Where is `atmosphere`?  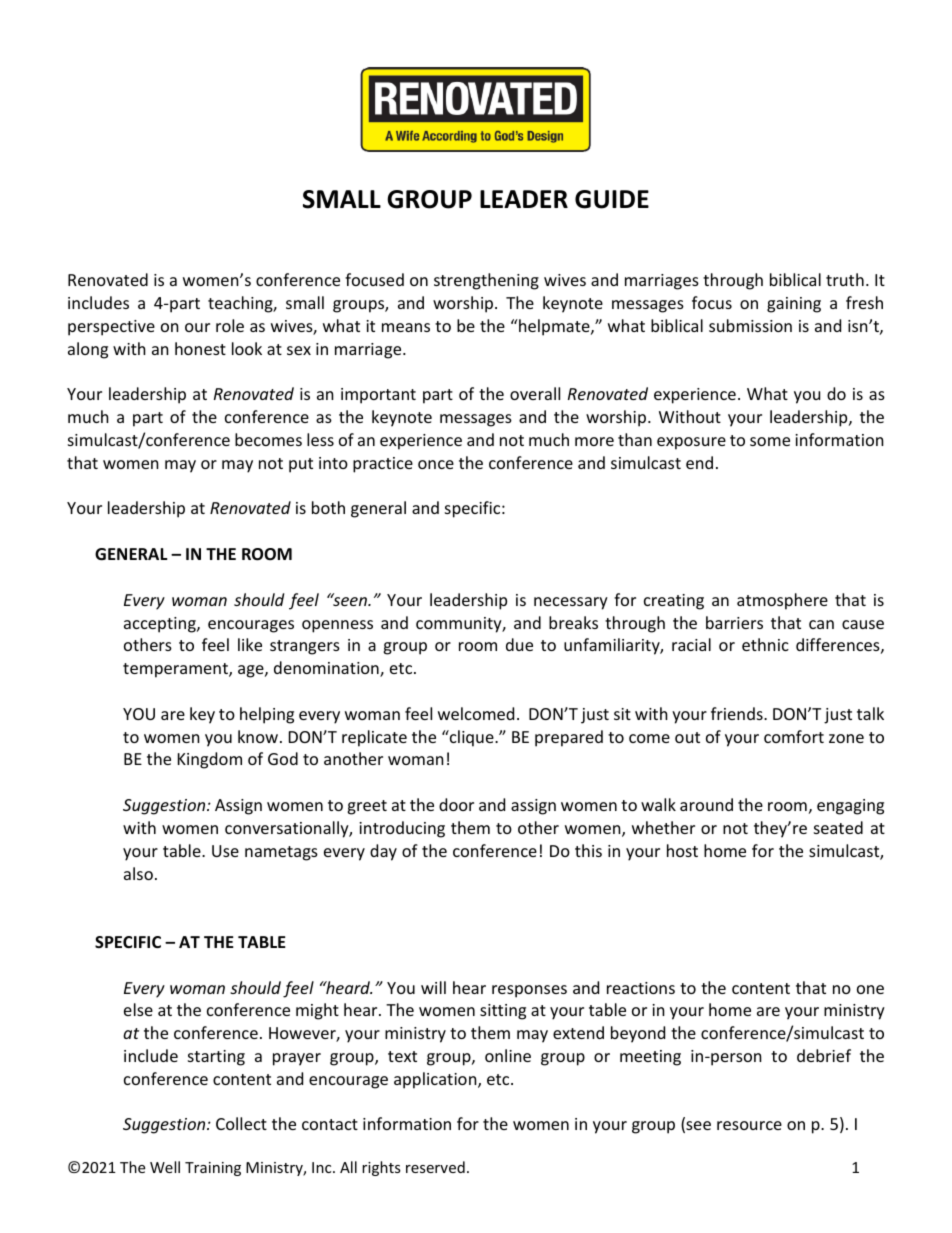 atmosphere is located at coordinates (782, 601).
